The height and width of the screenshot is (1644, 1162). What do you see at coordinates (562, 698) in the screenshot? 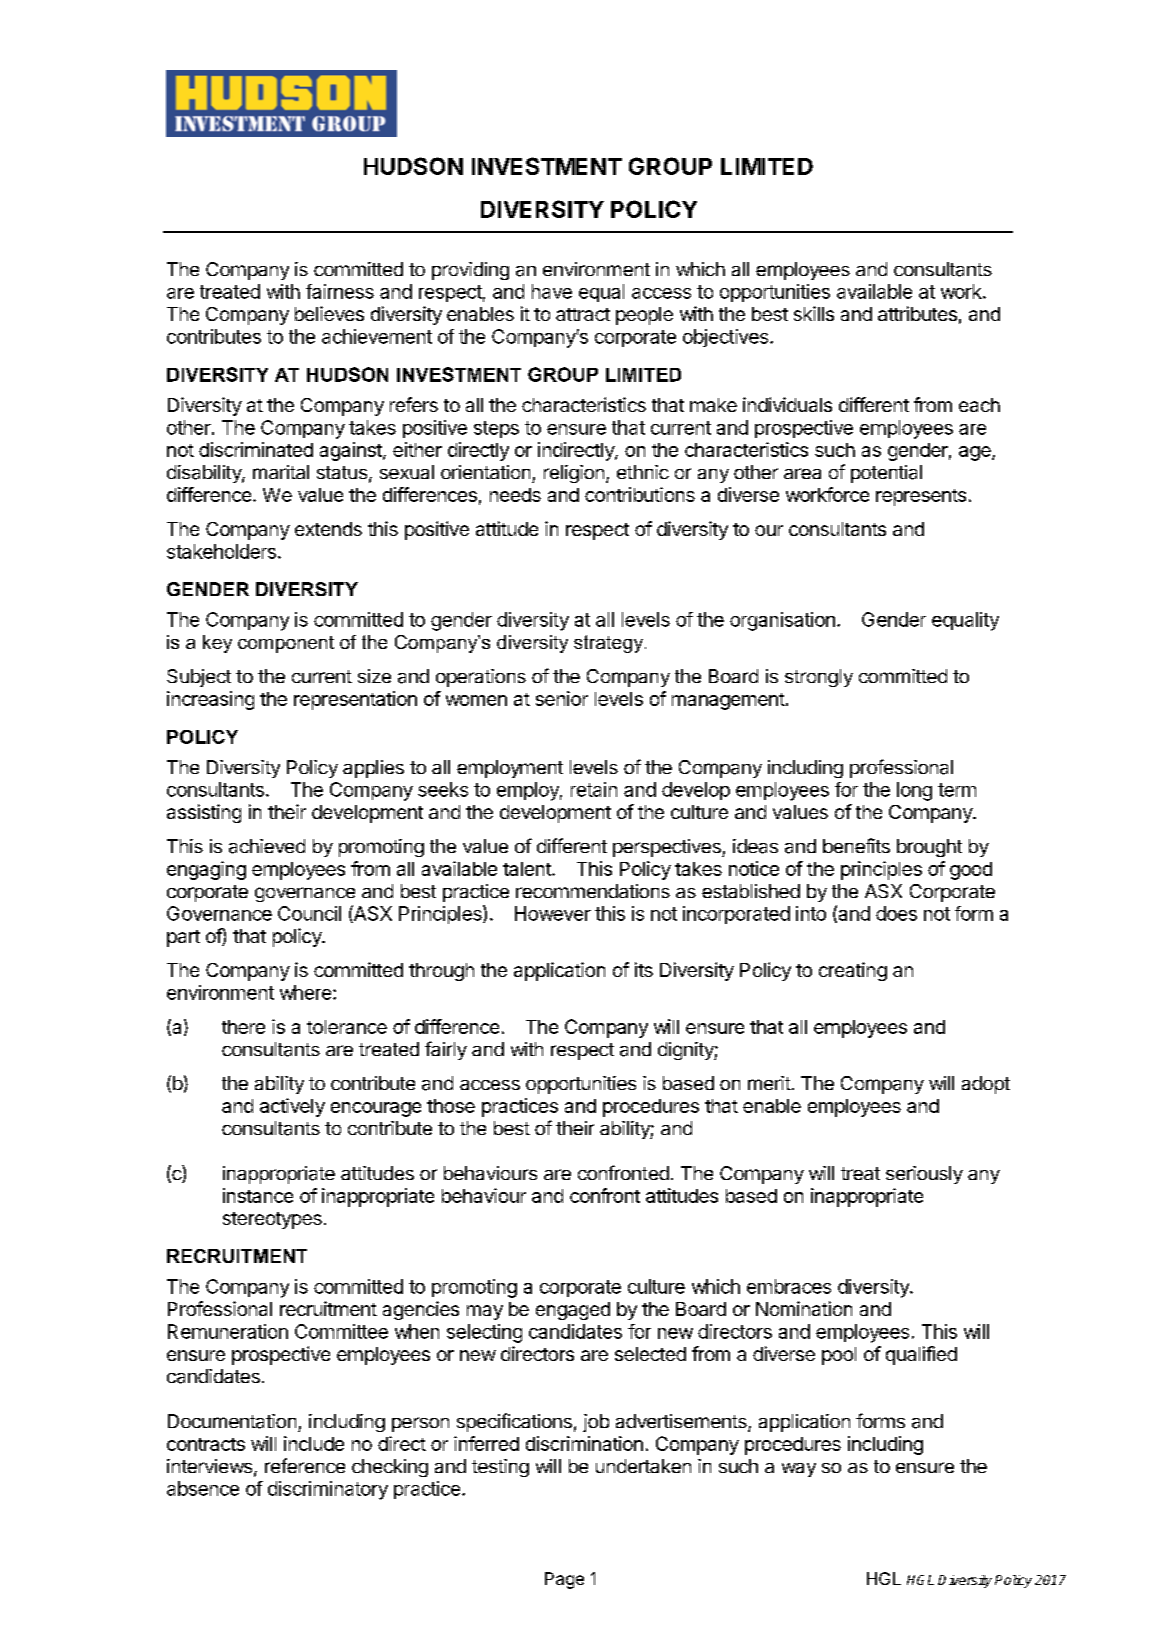
I see `senior` at bounding box center [562, 698].
